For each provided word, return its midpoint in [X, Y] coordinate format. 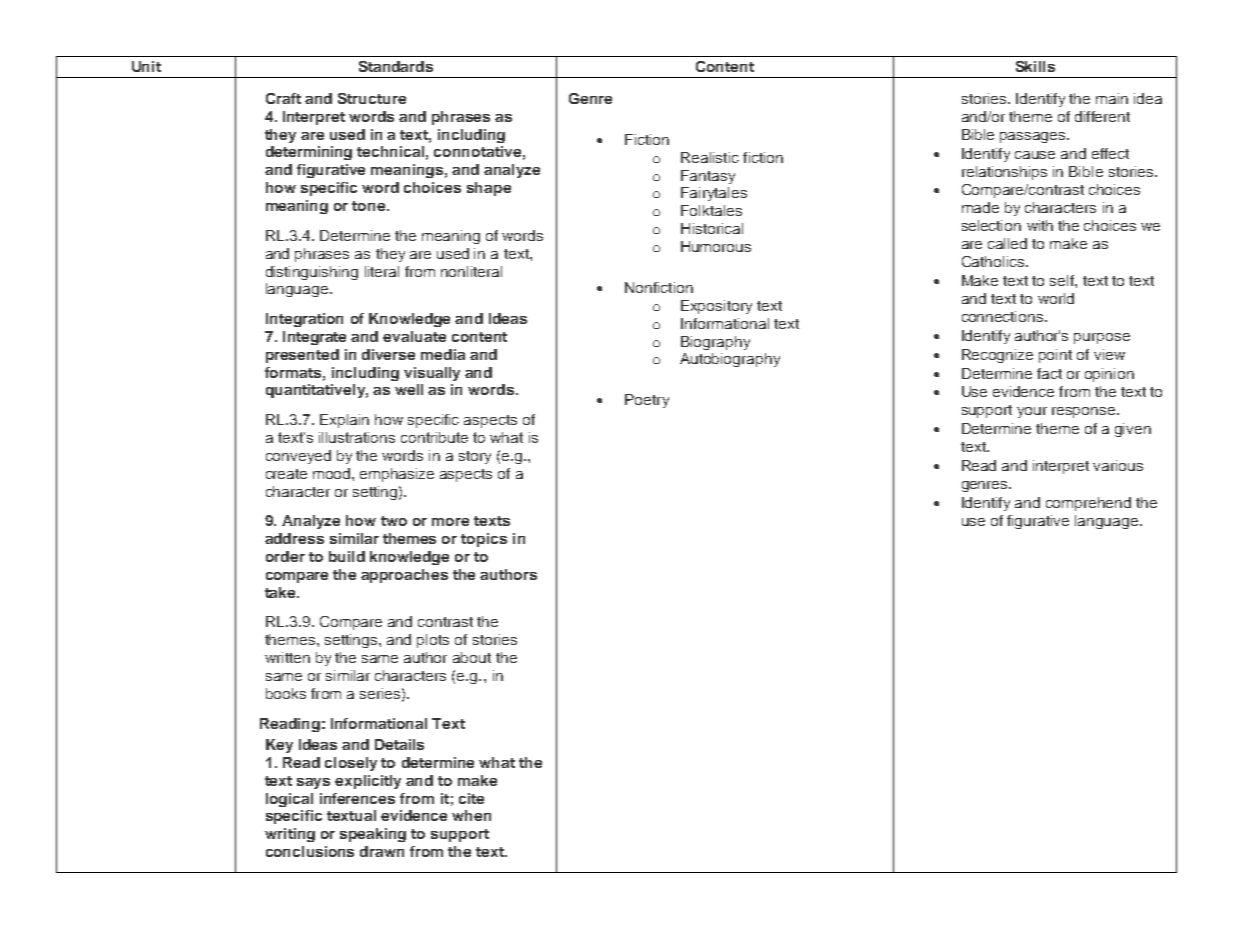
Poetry [647, 401]
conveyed [298, 457]
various [1118, 465]
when [471, 815]
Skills [1035, 66]
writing [290, 835]
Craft [283, 98]
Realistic [710, 157]
